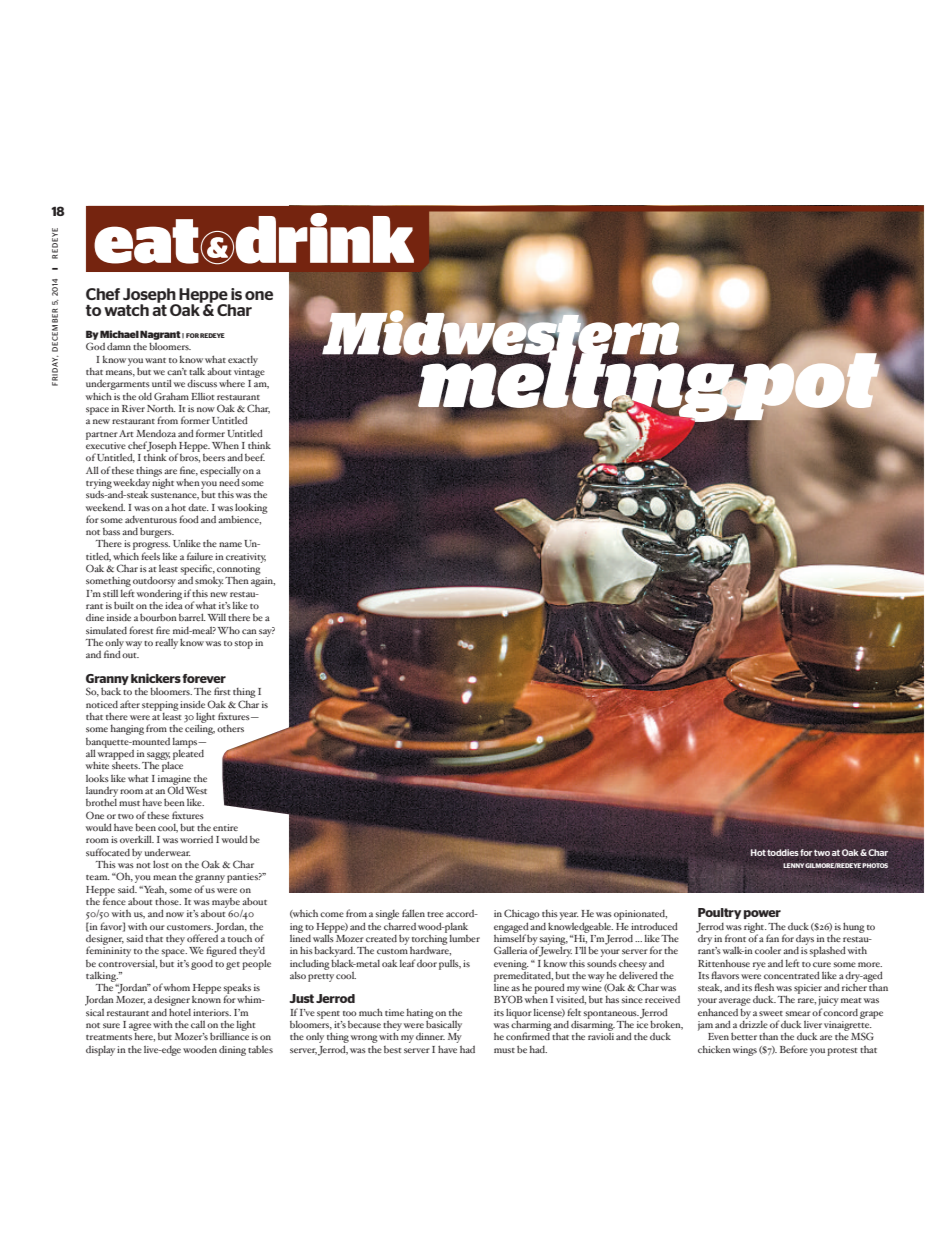 This screenshot has width=952, height=1233. What do you see at coordinates (180, 1012) in the screenshot?
I see `hotel` at bounding box center [180, 1012].
